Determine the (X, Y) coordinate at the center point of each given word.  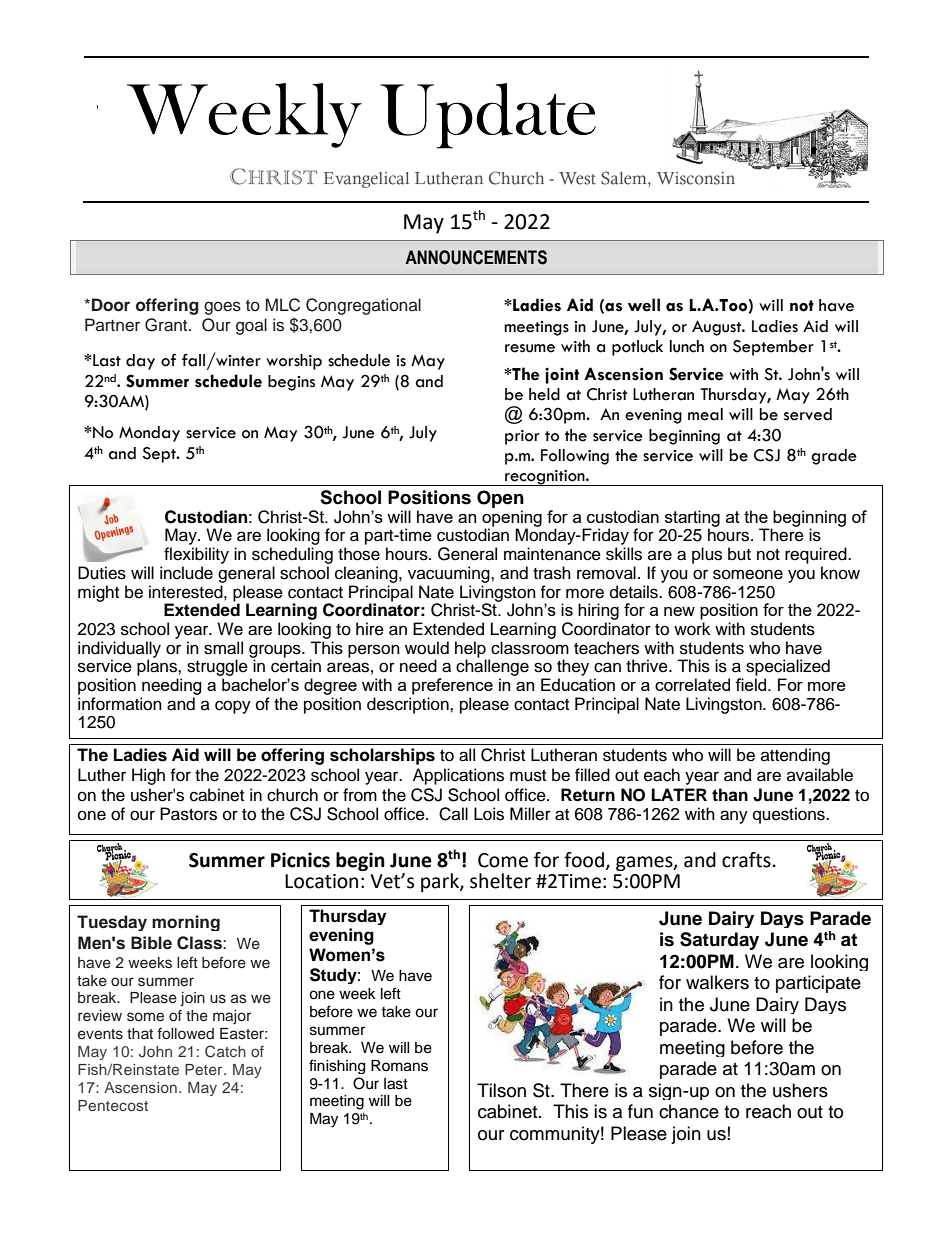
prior (522, 437)
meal (705, 414)
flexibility (196, 555)
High (148, 776)
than (730, 795)
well (644, 305)
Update (488, 116)
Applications (458, 776)
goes (222, 308)
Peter (205, 1069)
